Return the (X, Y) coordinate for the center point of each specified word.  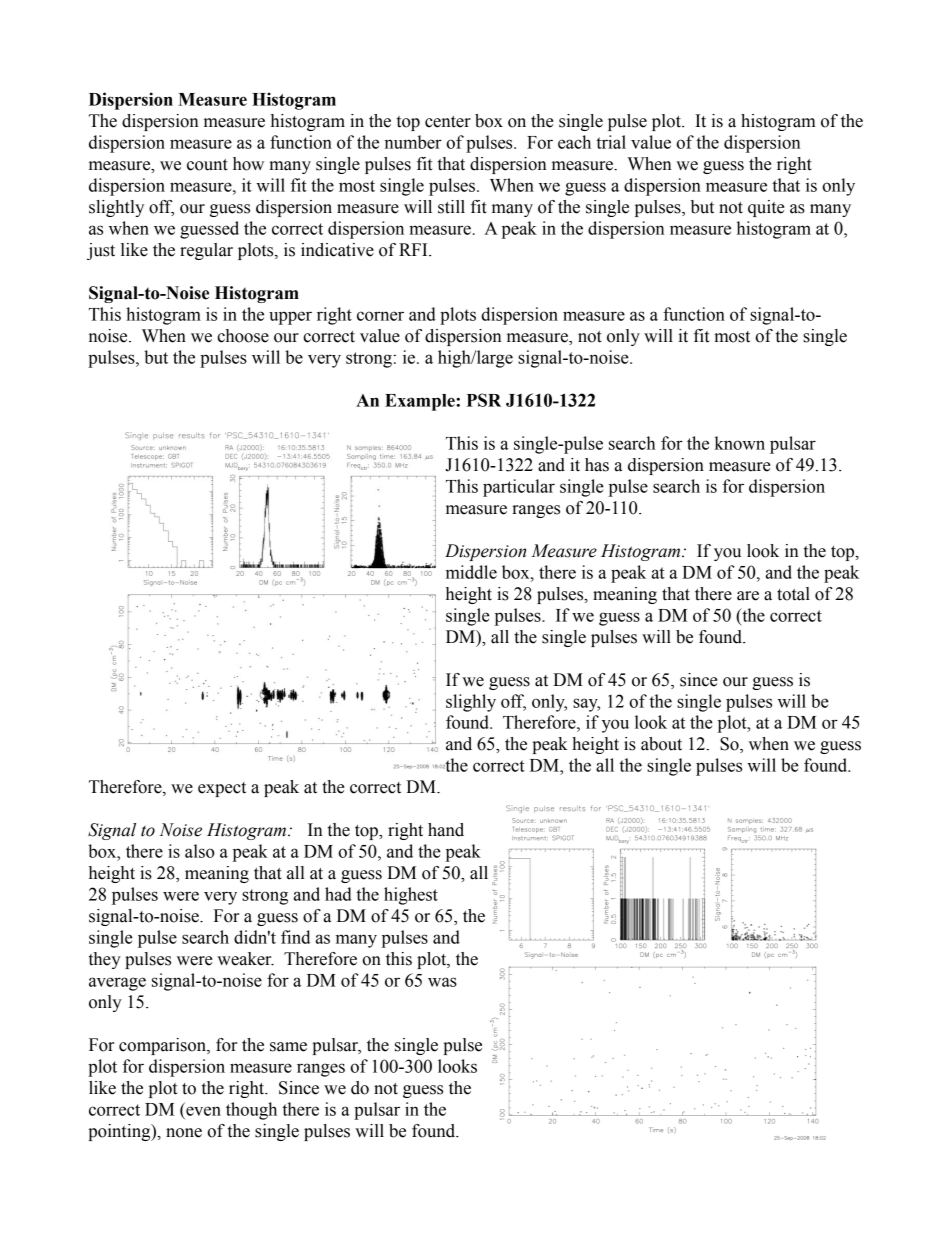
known (740, 443)
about (661, 744)
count (207, 165)
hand (446, 830)
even (203, 1111)
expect (222, 789)
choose (243, 336)
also (199, 851)
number (413, 142)
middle (471, 572)
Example (421, 402)
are (748, 596)
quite (766, 208)
